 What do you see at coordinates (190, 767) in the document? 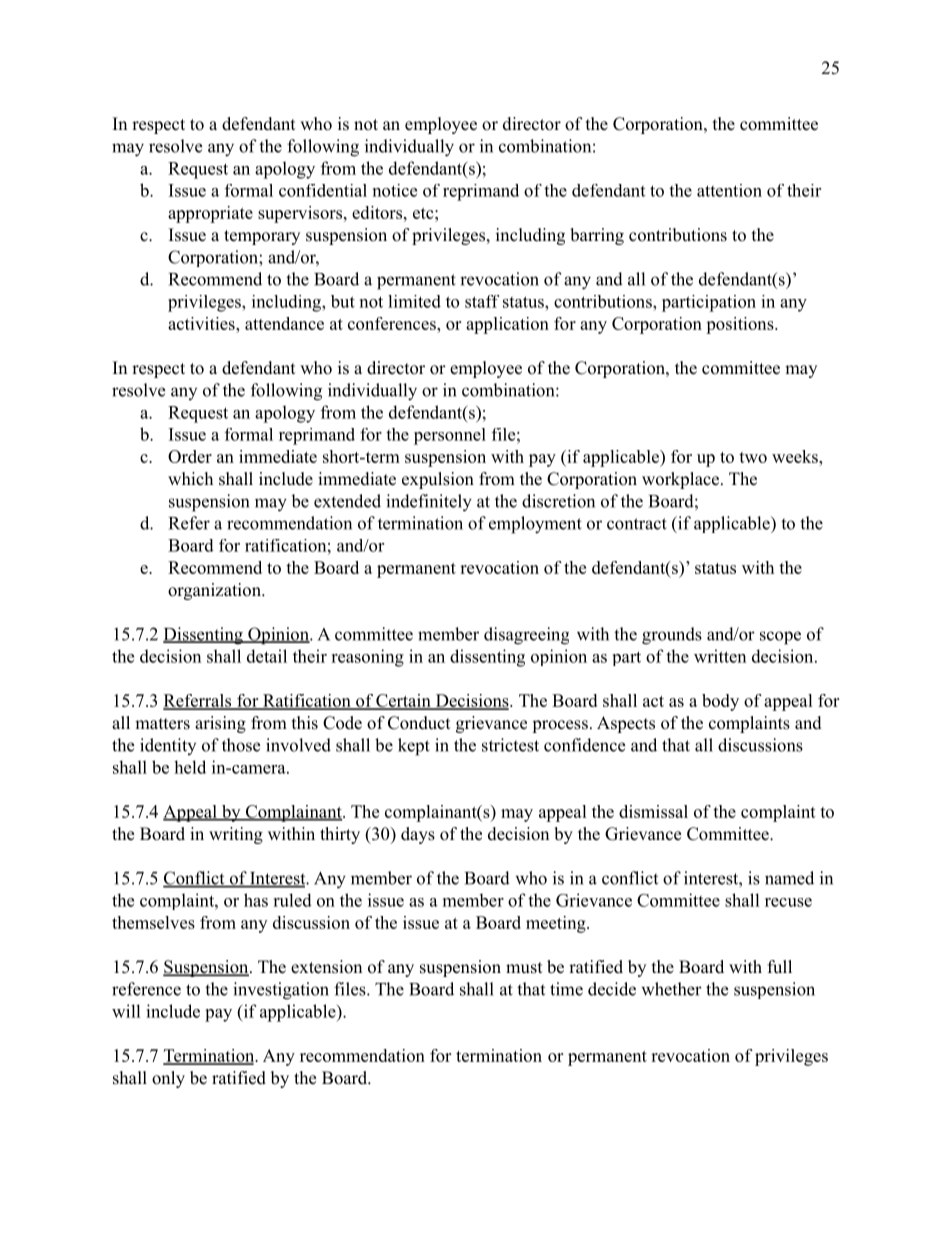
I see `held` at bounding box center [190, 767].
